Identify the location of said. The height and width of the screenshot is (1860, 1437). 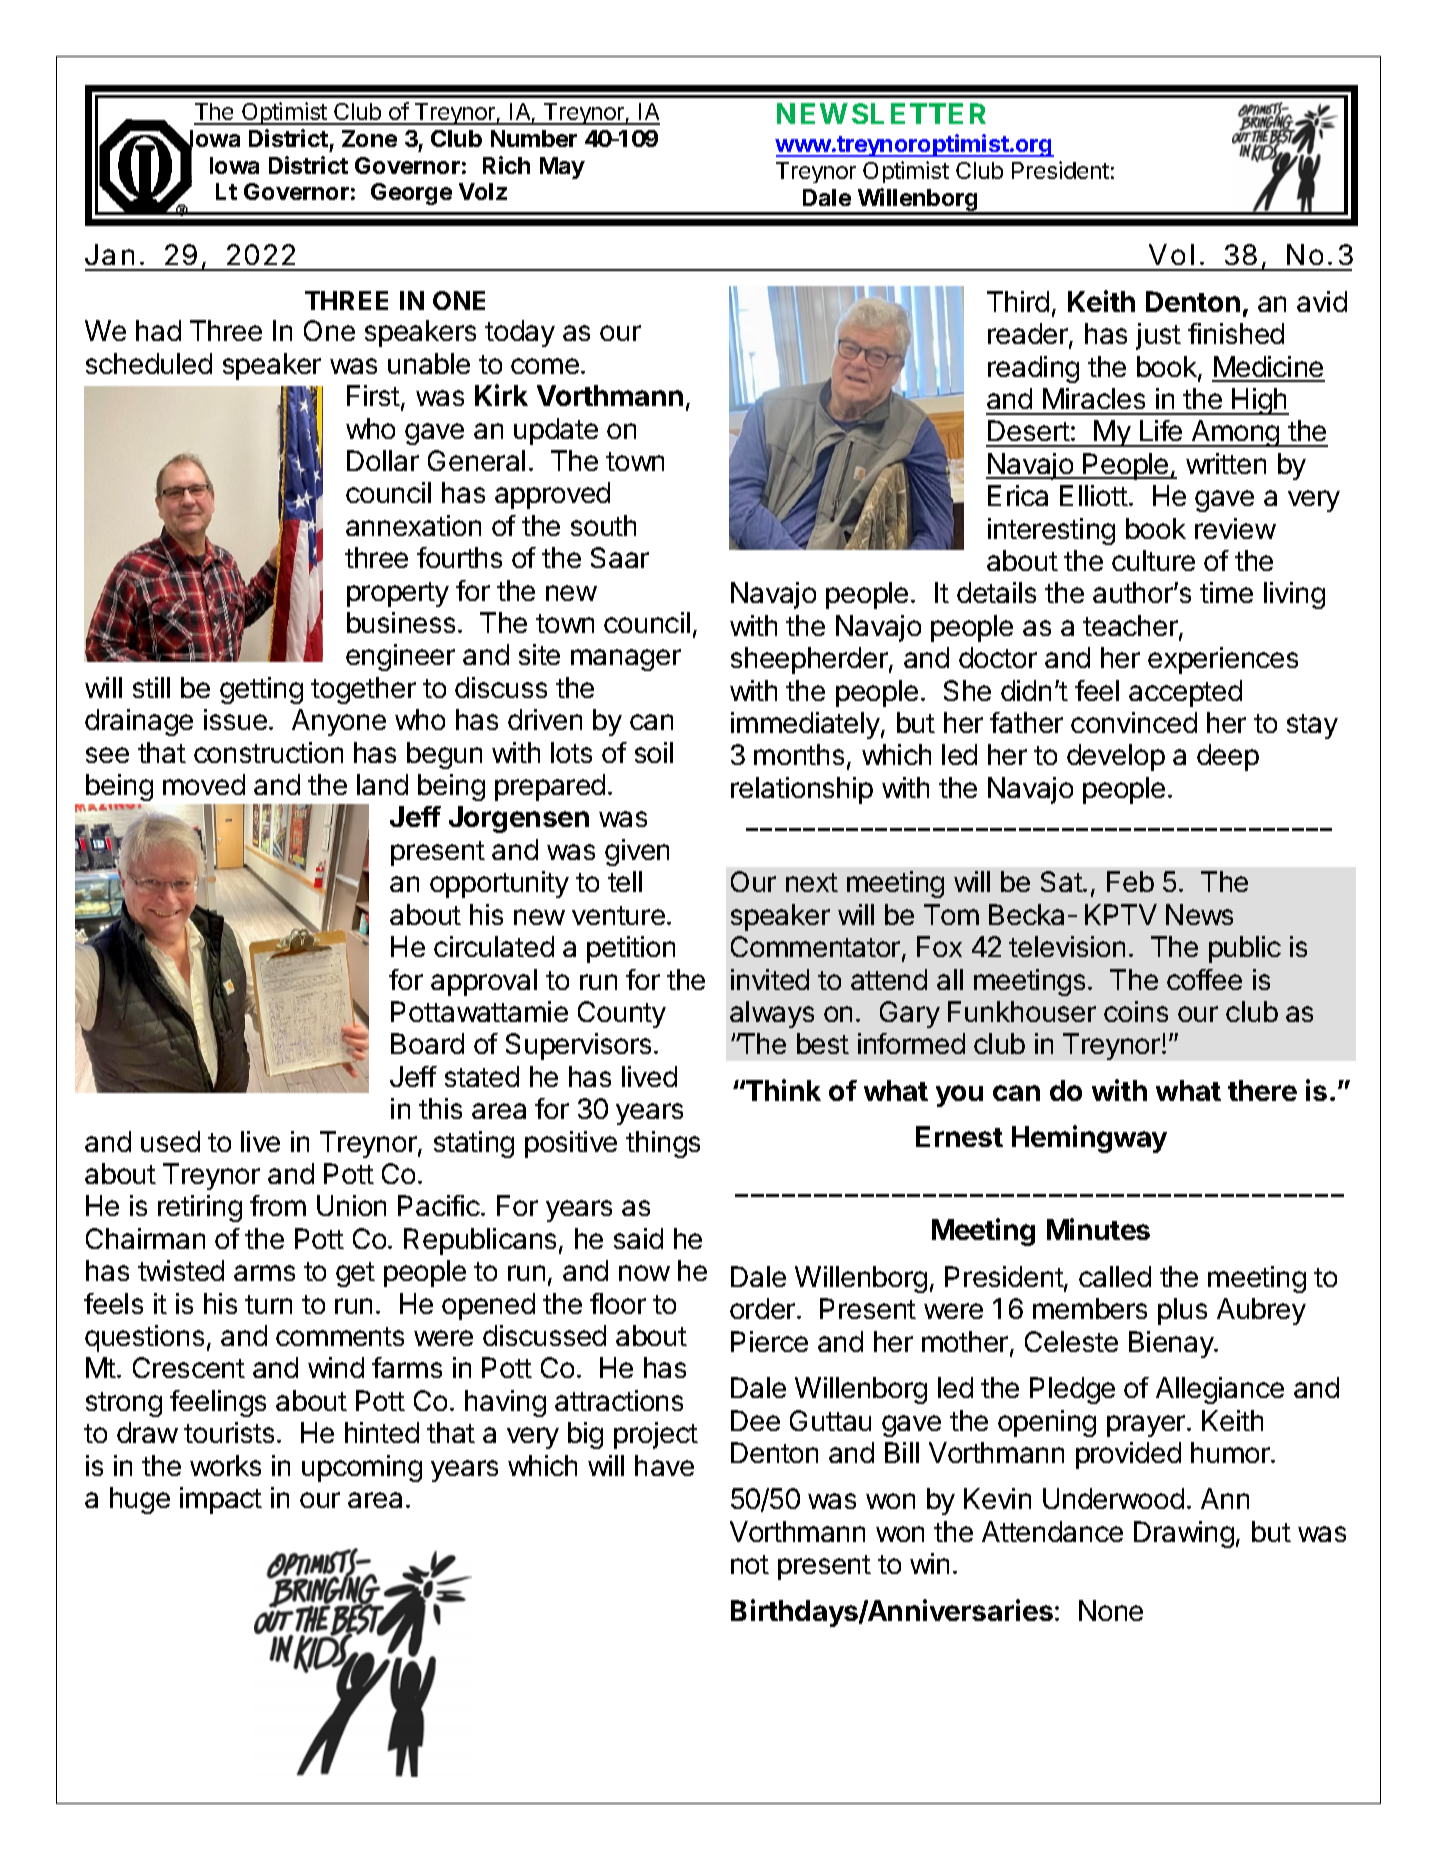
(638, 1238).
